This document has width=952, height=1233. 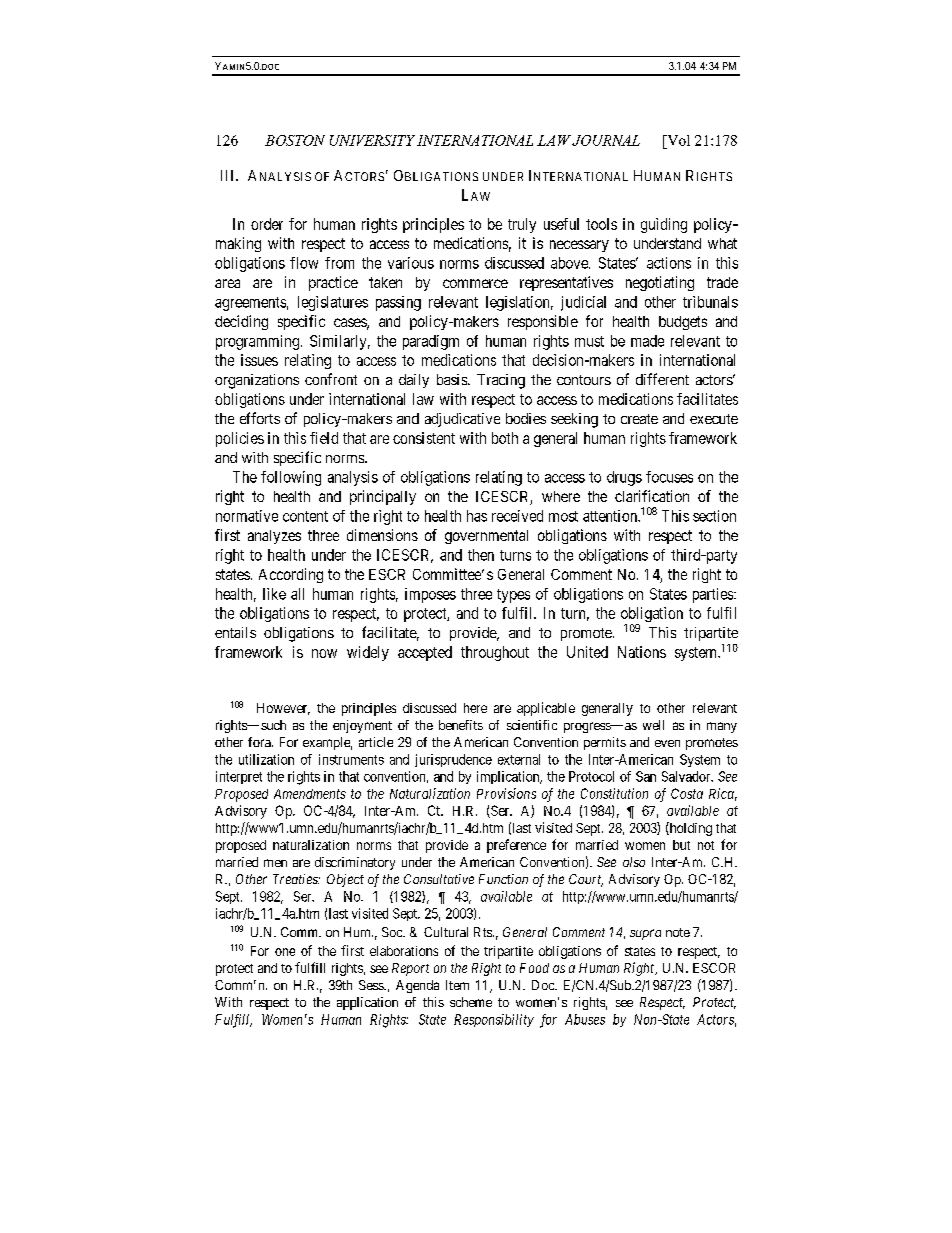 I want to click on benefits, so click(x=461, y=725).
